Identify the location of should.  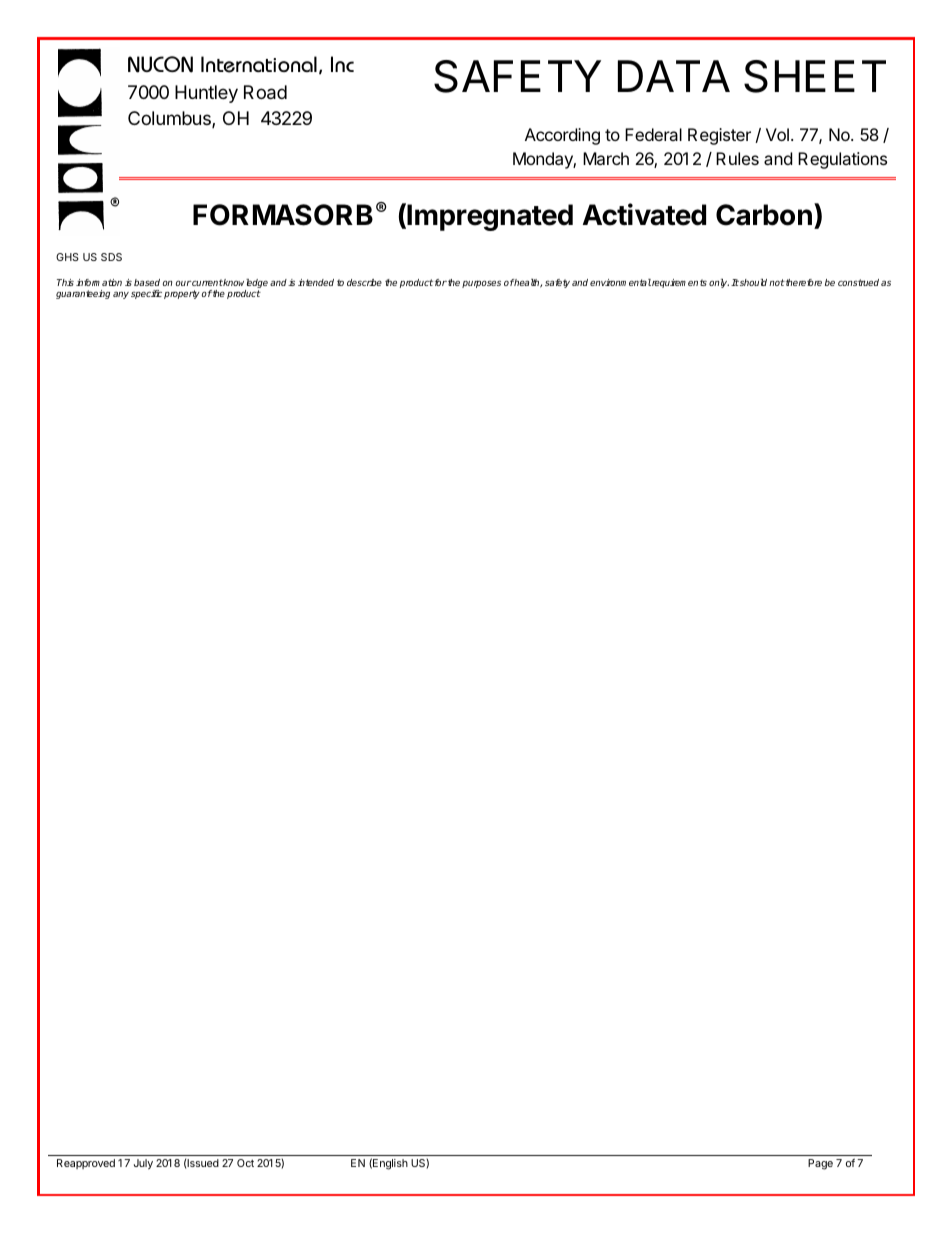
(752, 282).
